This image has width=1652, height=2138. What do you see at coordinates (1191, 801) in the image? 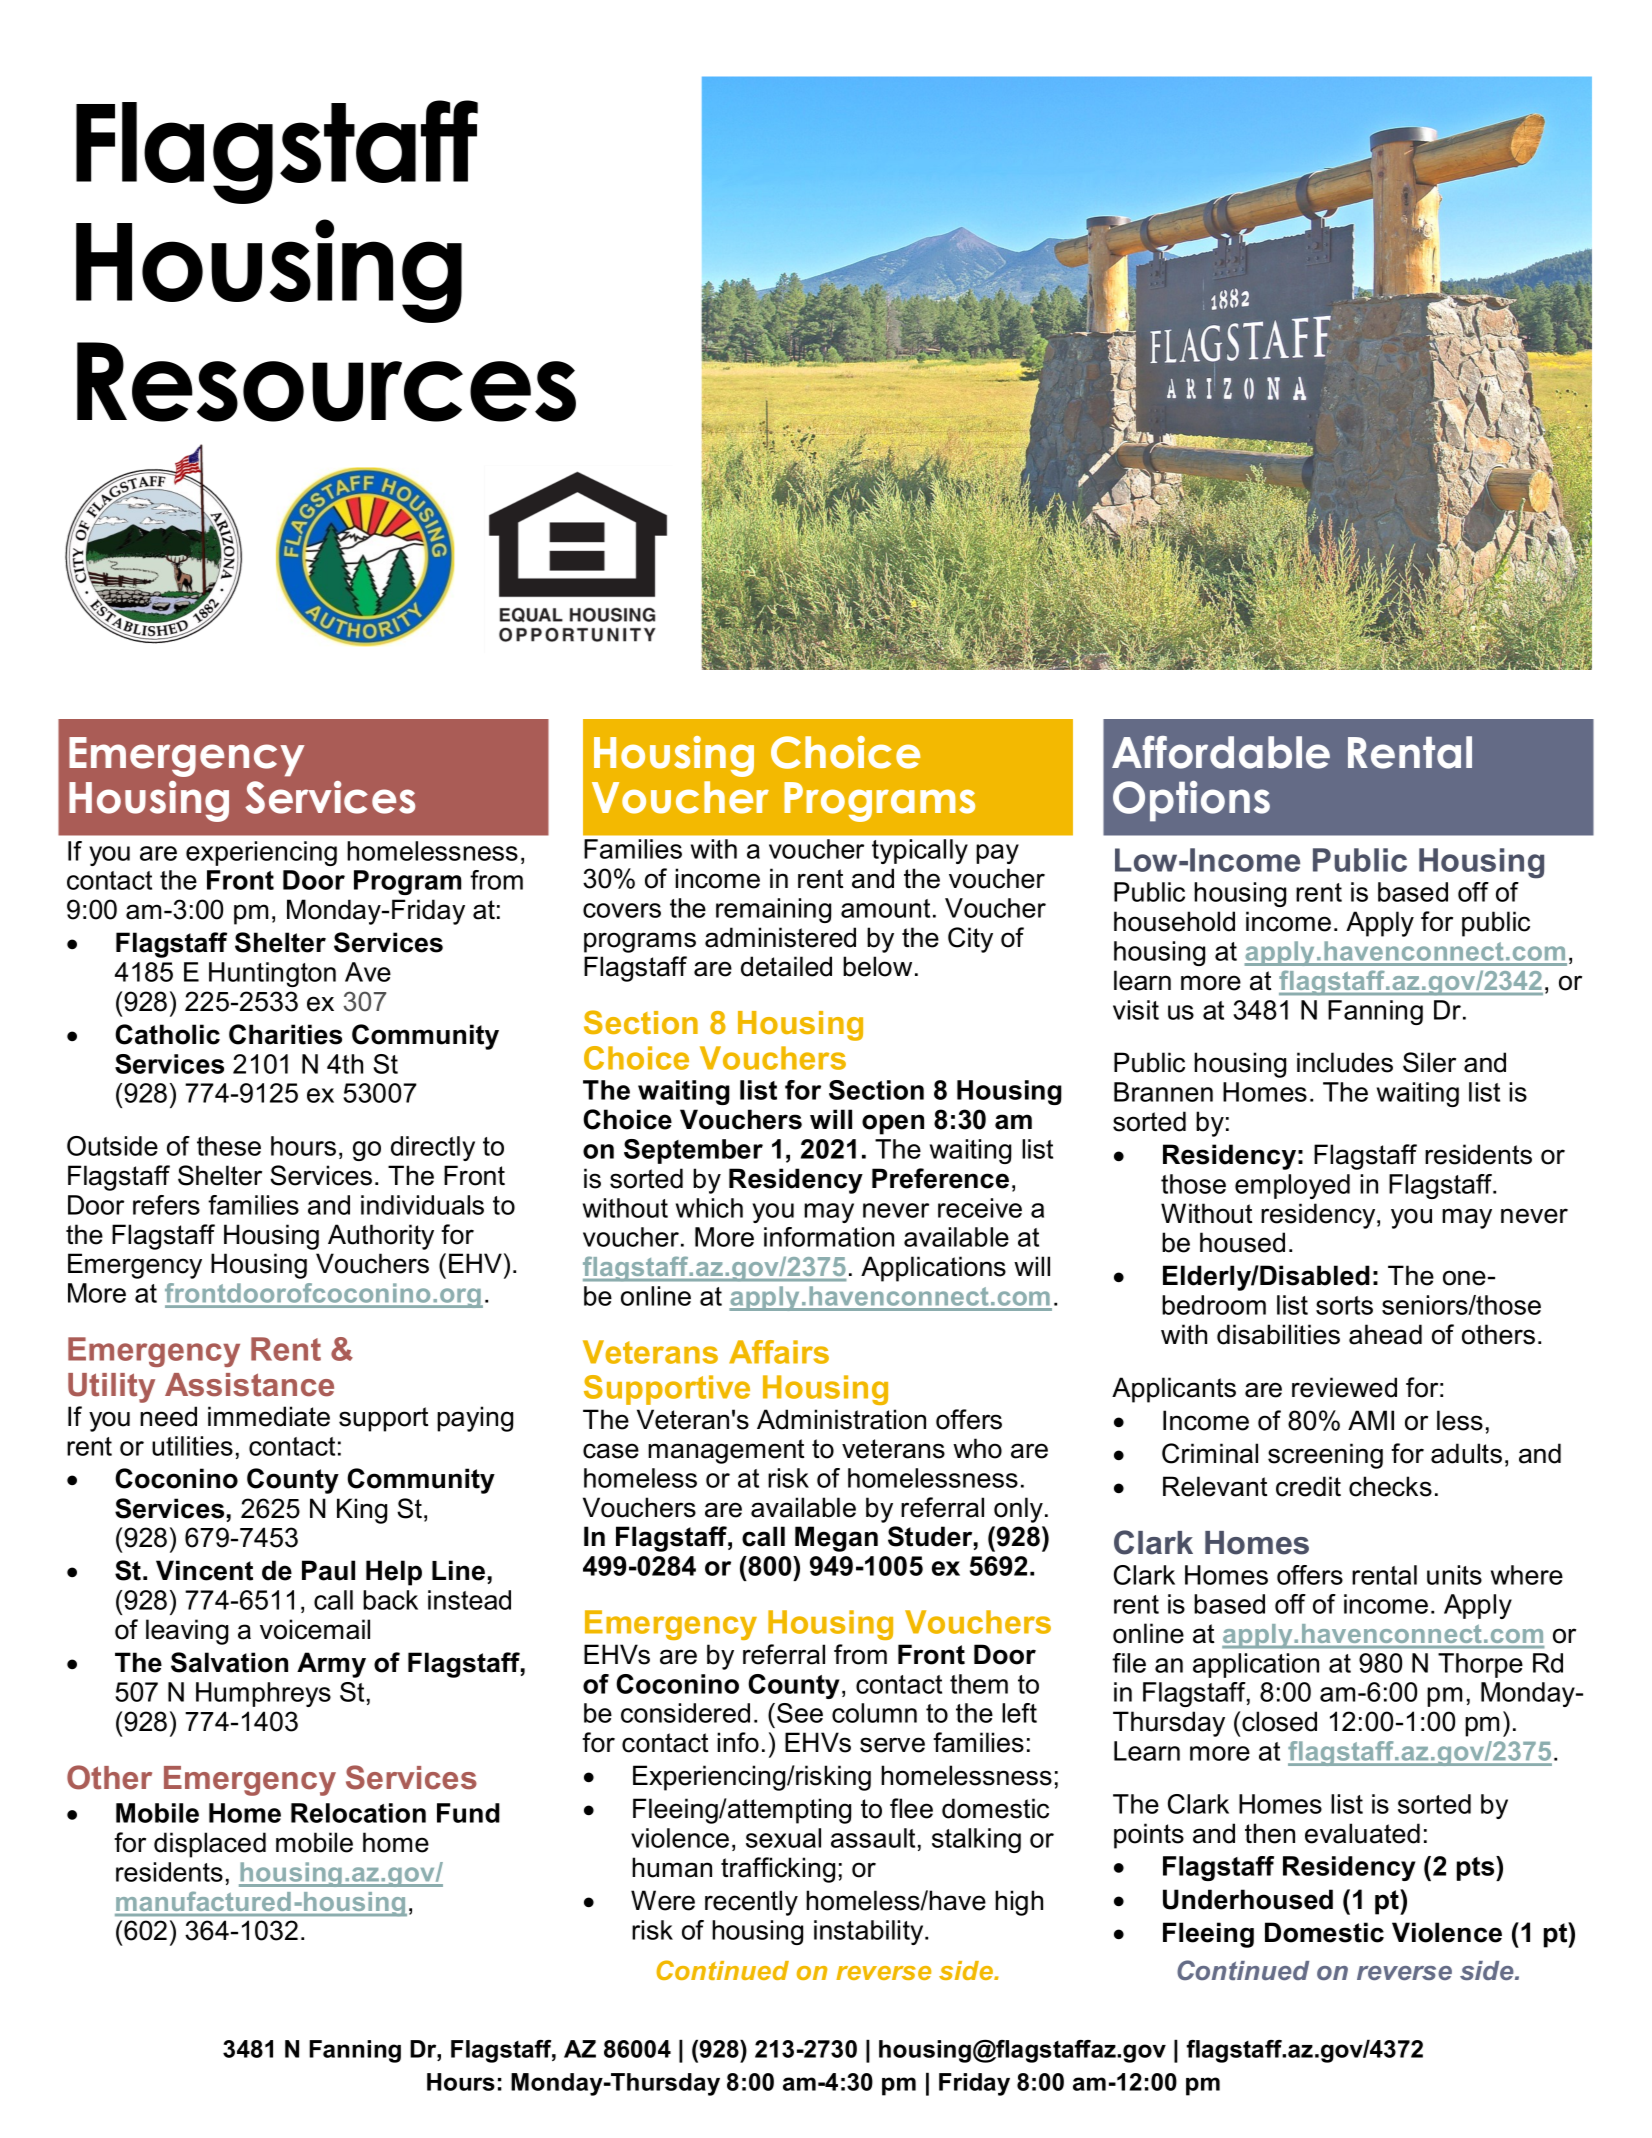
I see `Options` at bounding box center [1191, 801].
